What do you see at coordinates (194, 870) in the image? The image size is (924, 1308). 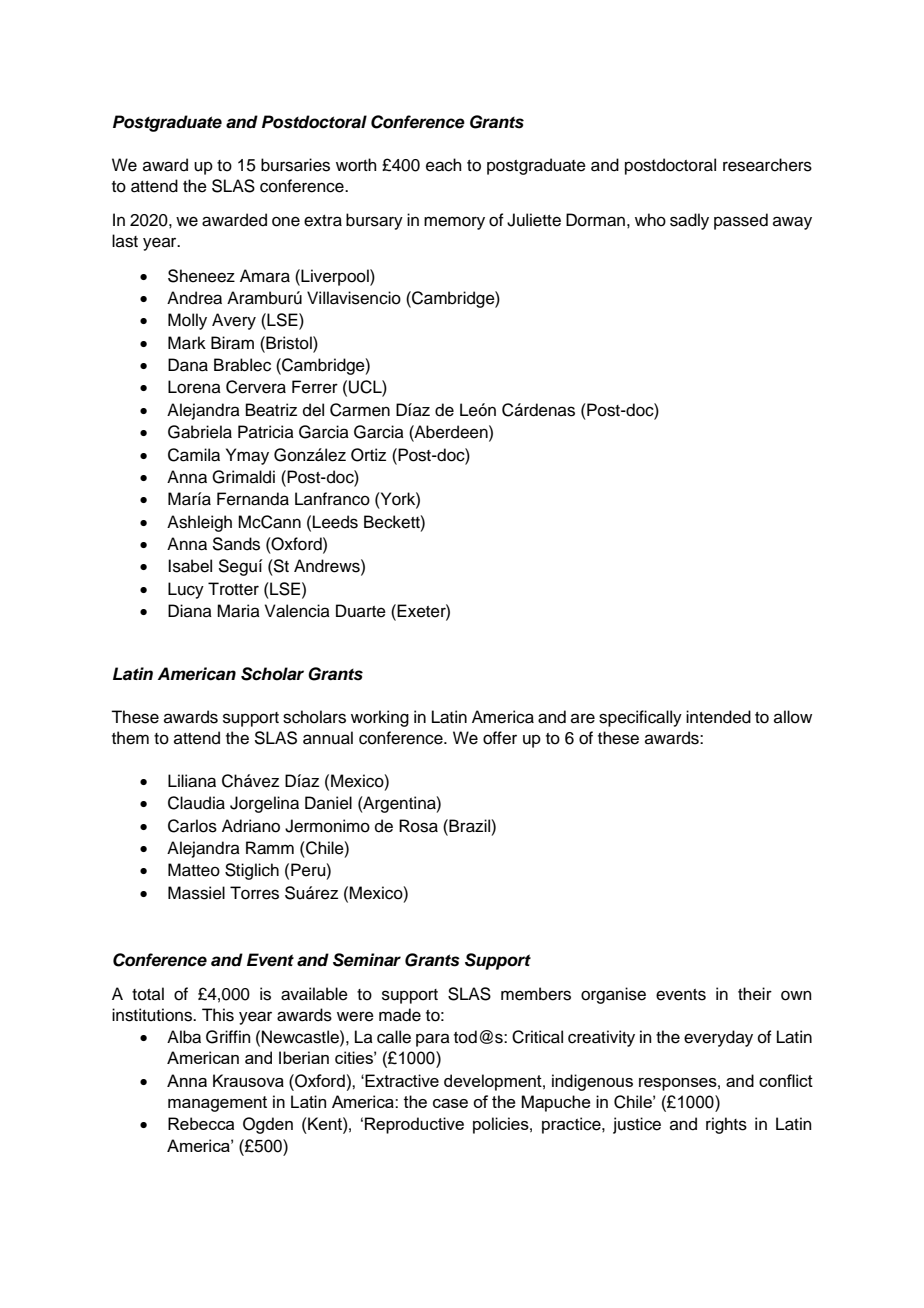 I see `Matteo` at bounding box center [194, 870].
